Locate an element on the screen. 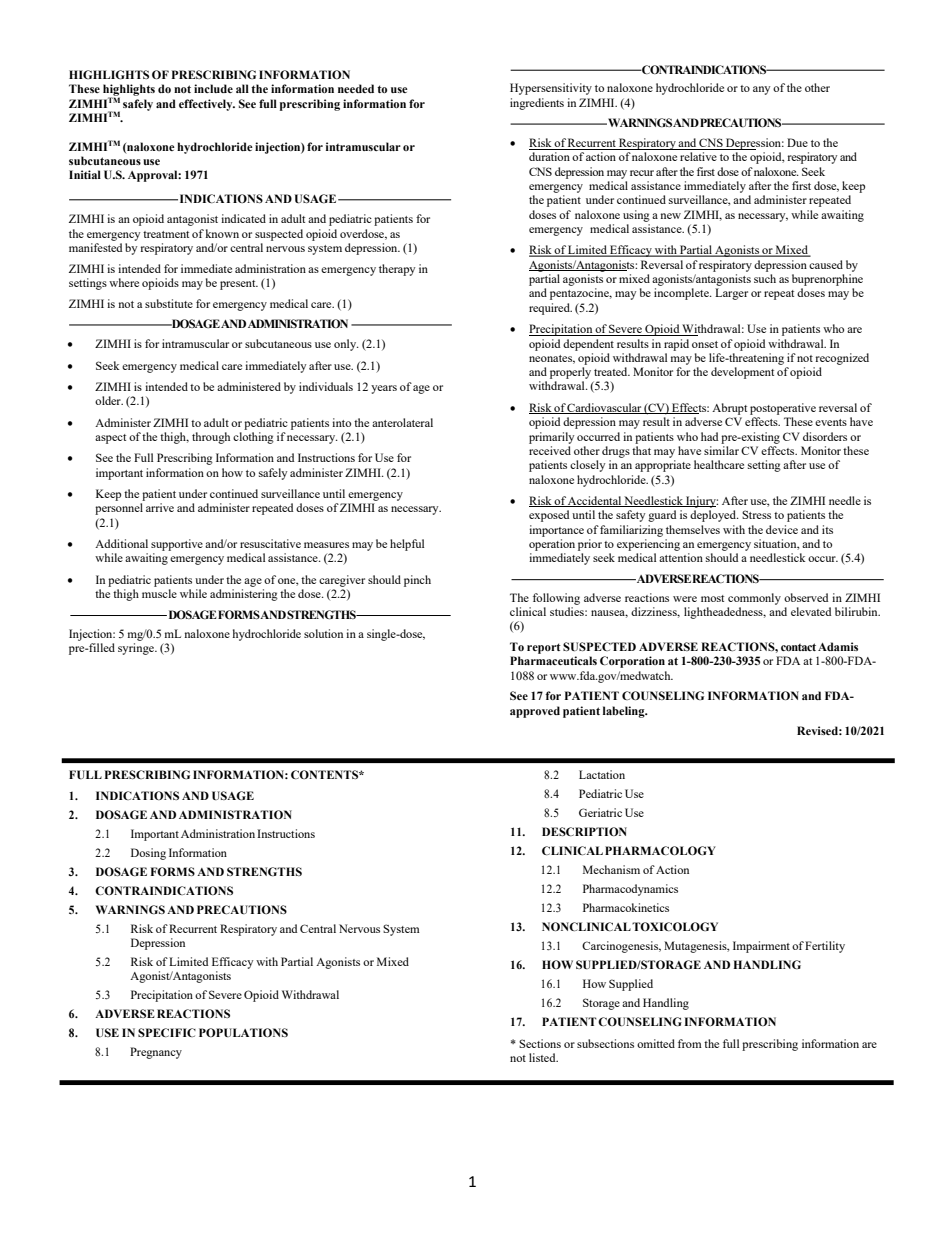 This screenshot has width=952, height=1233. any is located at coordinates (761, 90).
